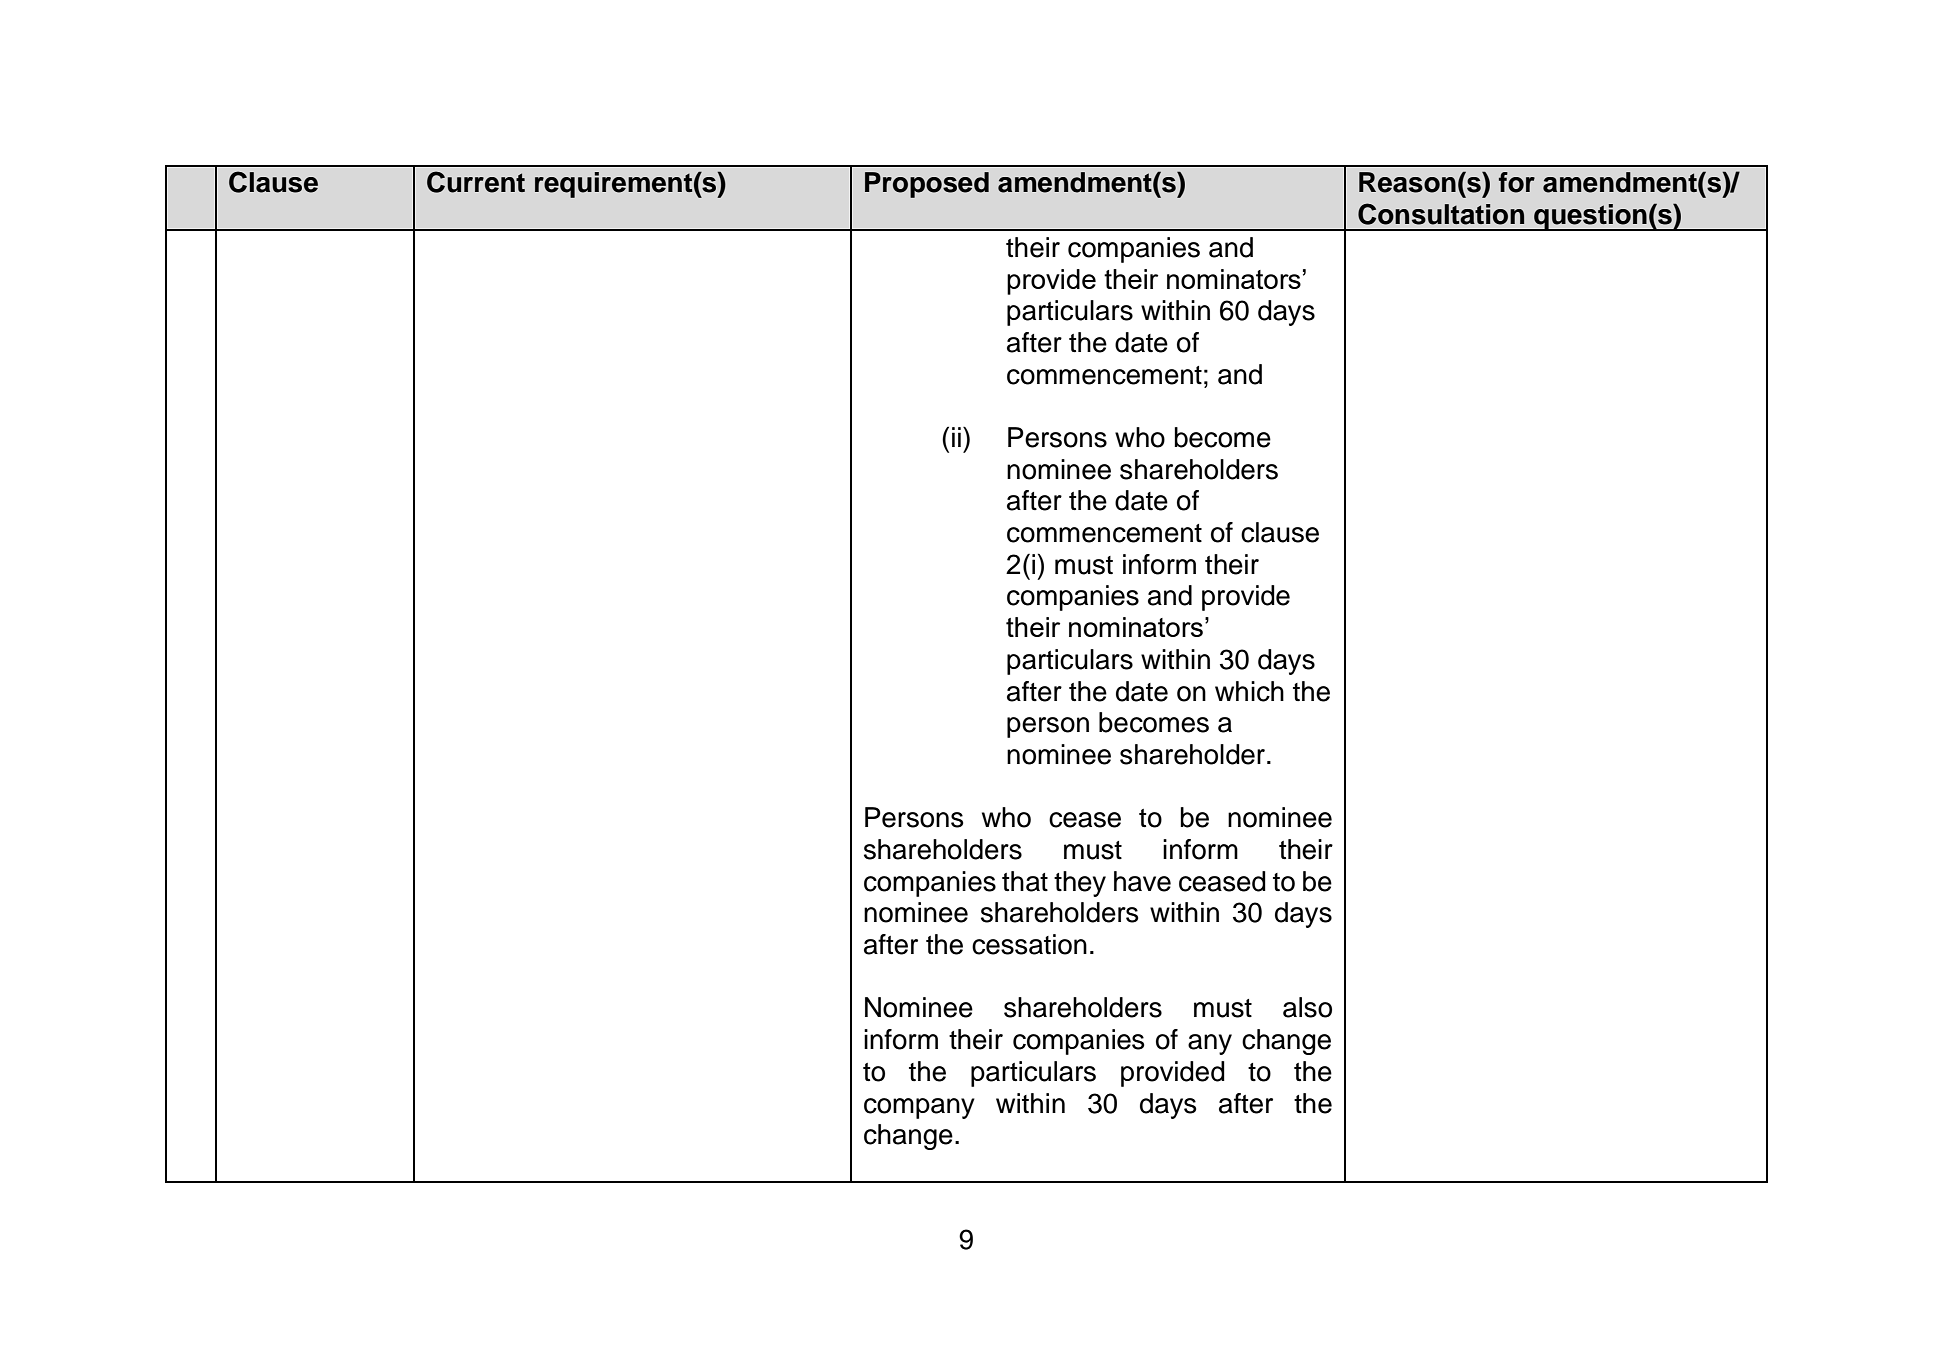 The image size is (1933, 1367). I want to click on that, so click(1025, 881).
